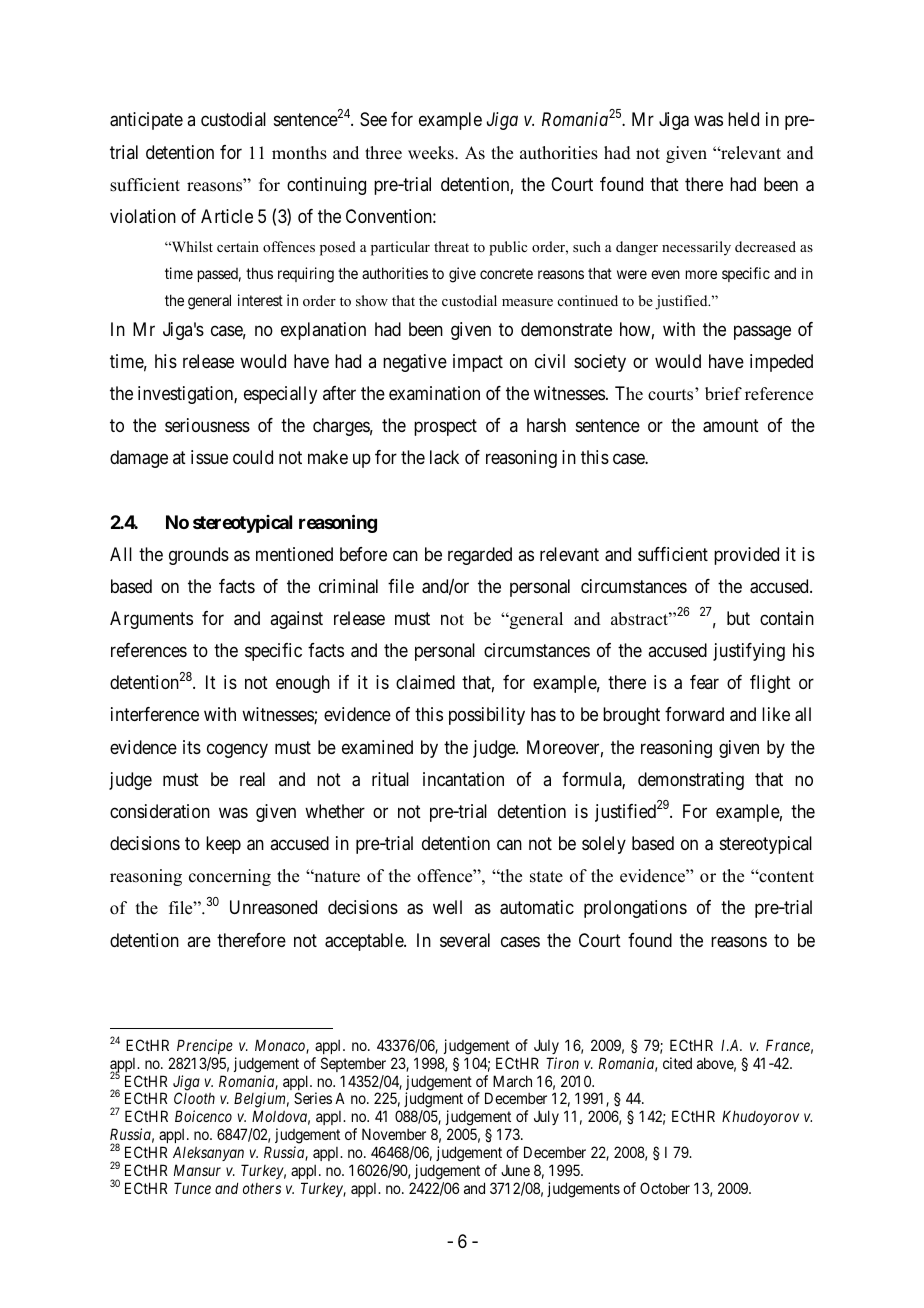 This screenshot has width=924, height=1308. What do you see at coordinates (223, 845) in the screenshot?
I see `keep` at bounding box center [223, 845].
